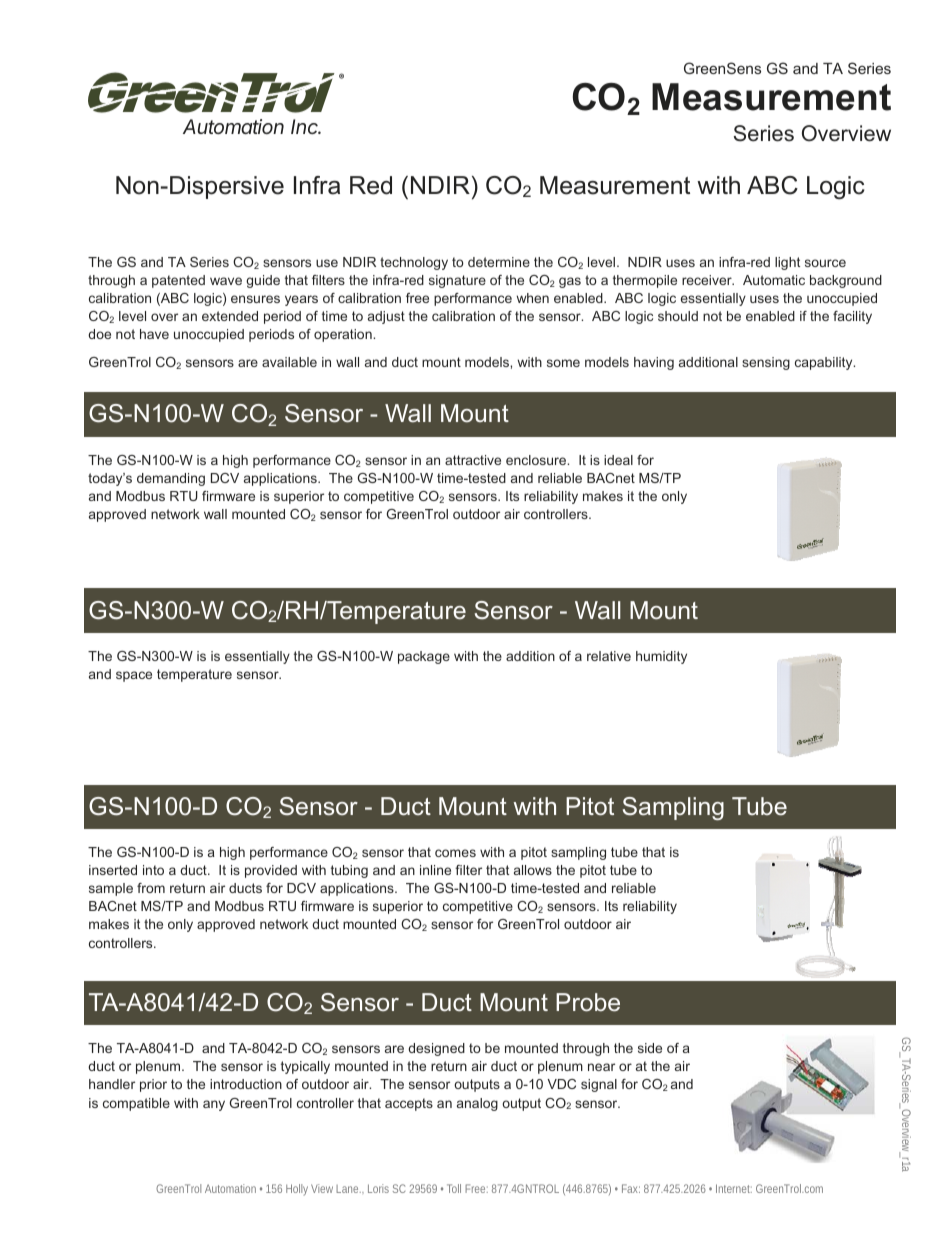 The width and height of the screenshot is (952, 1233). Describe the element at coordinates (214, 1105) in the screenshot. I see `any` at that location.
